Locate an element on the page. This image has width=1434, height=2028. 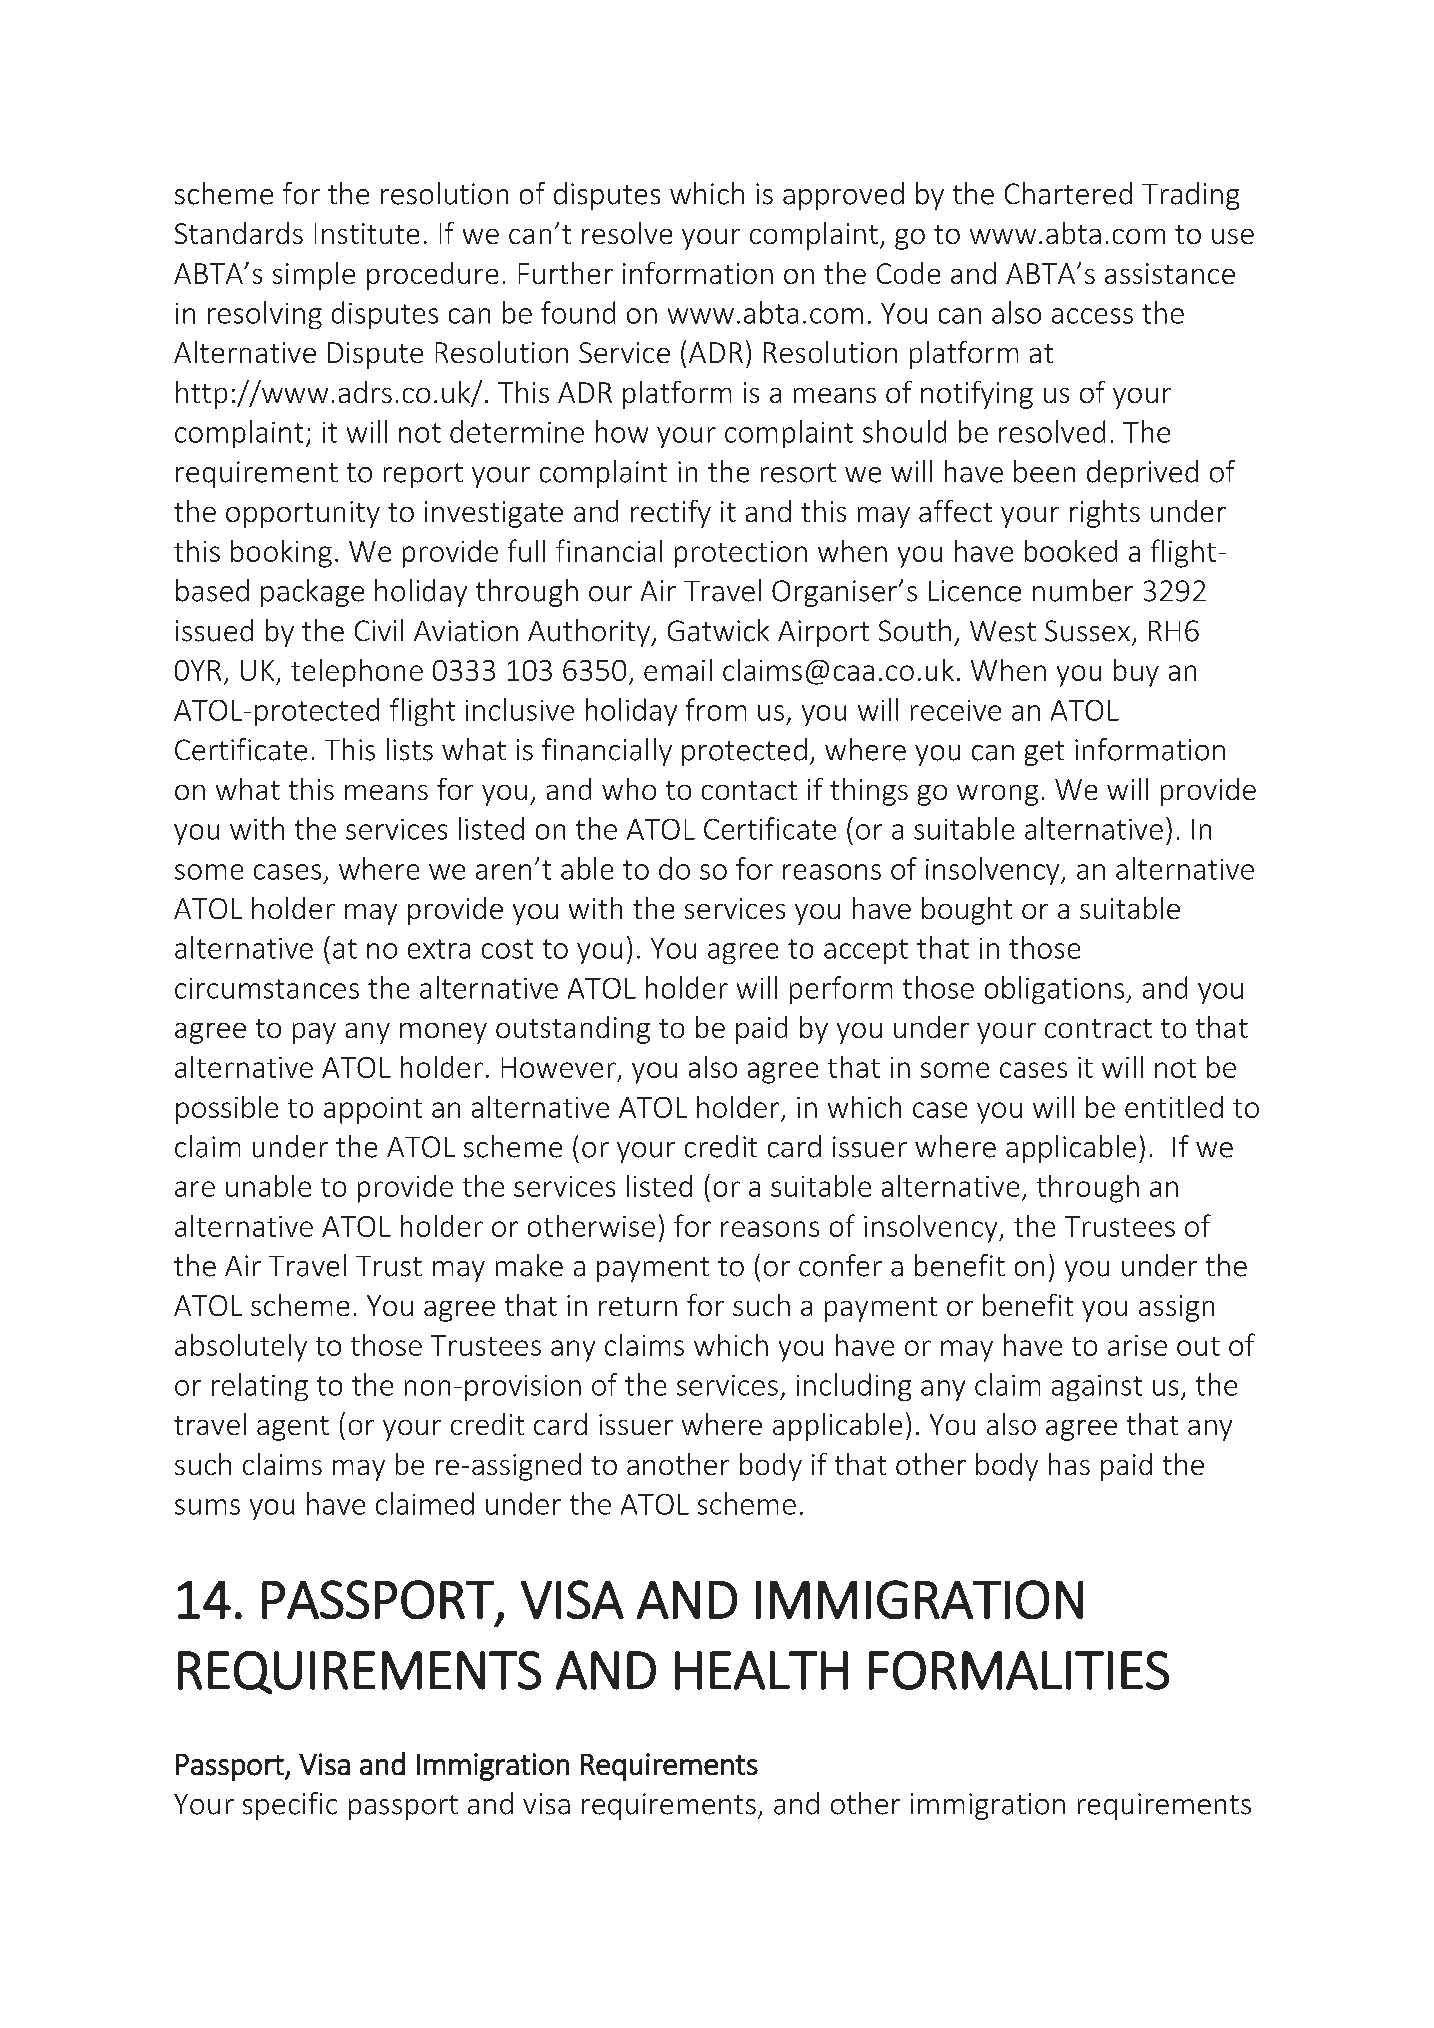
assistance is located at coordinates (1170, 273).
